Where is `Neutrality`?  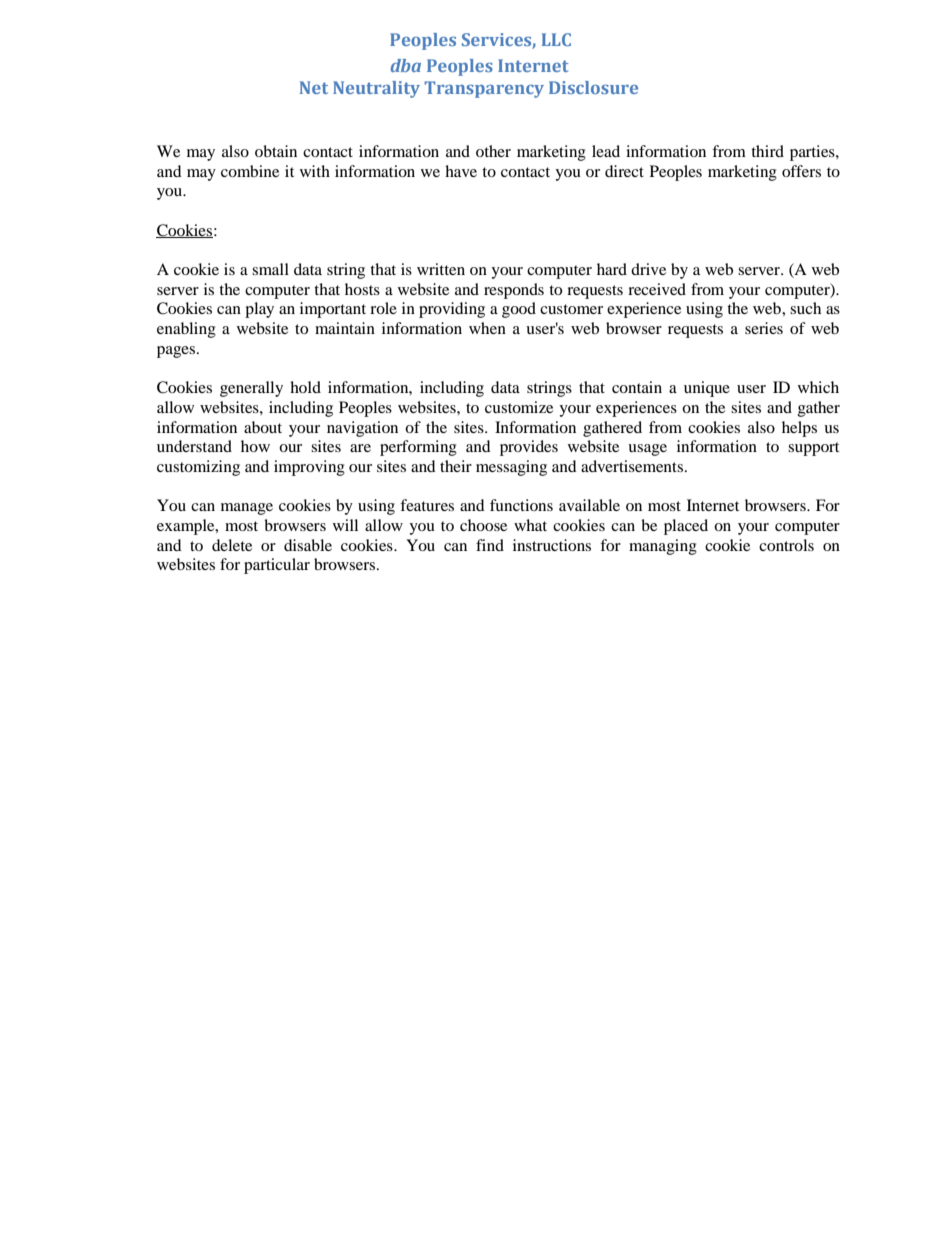
Neutrality is located at coordinates (376, 89).
